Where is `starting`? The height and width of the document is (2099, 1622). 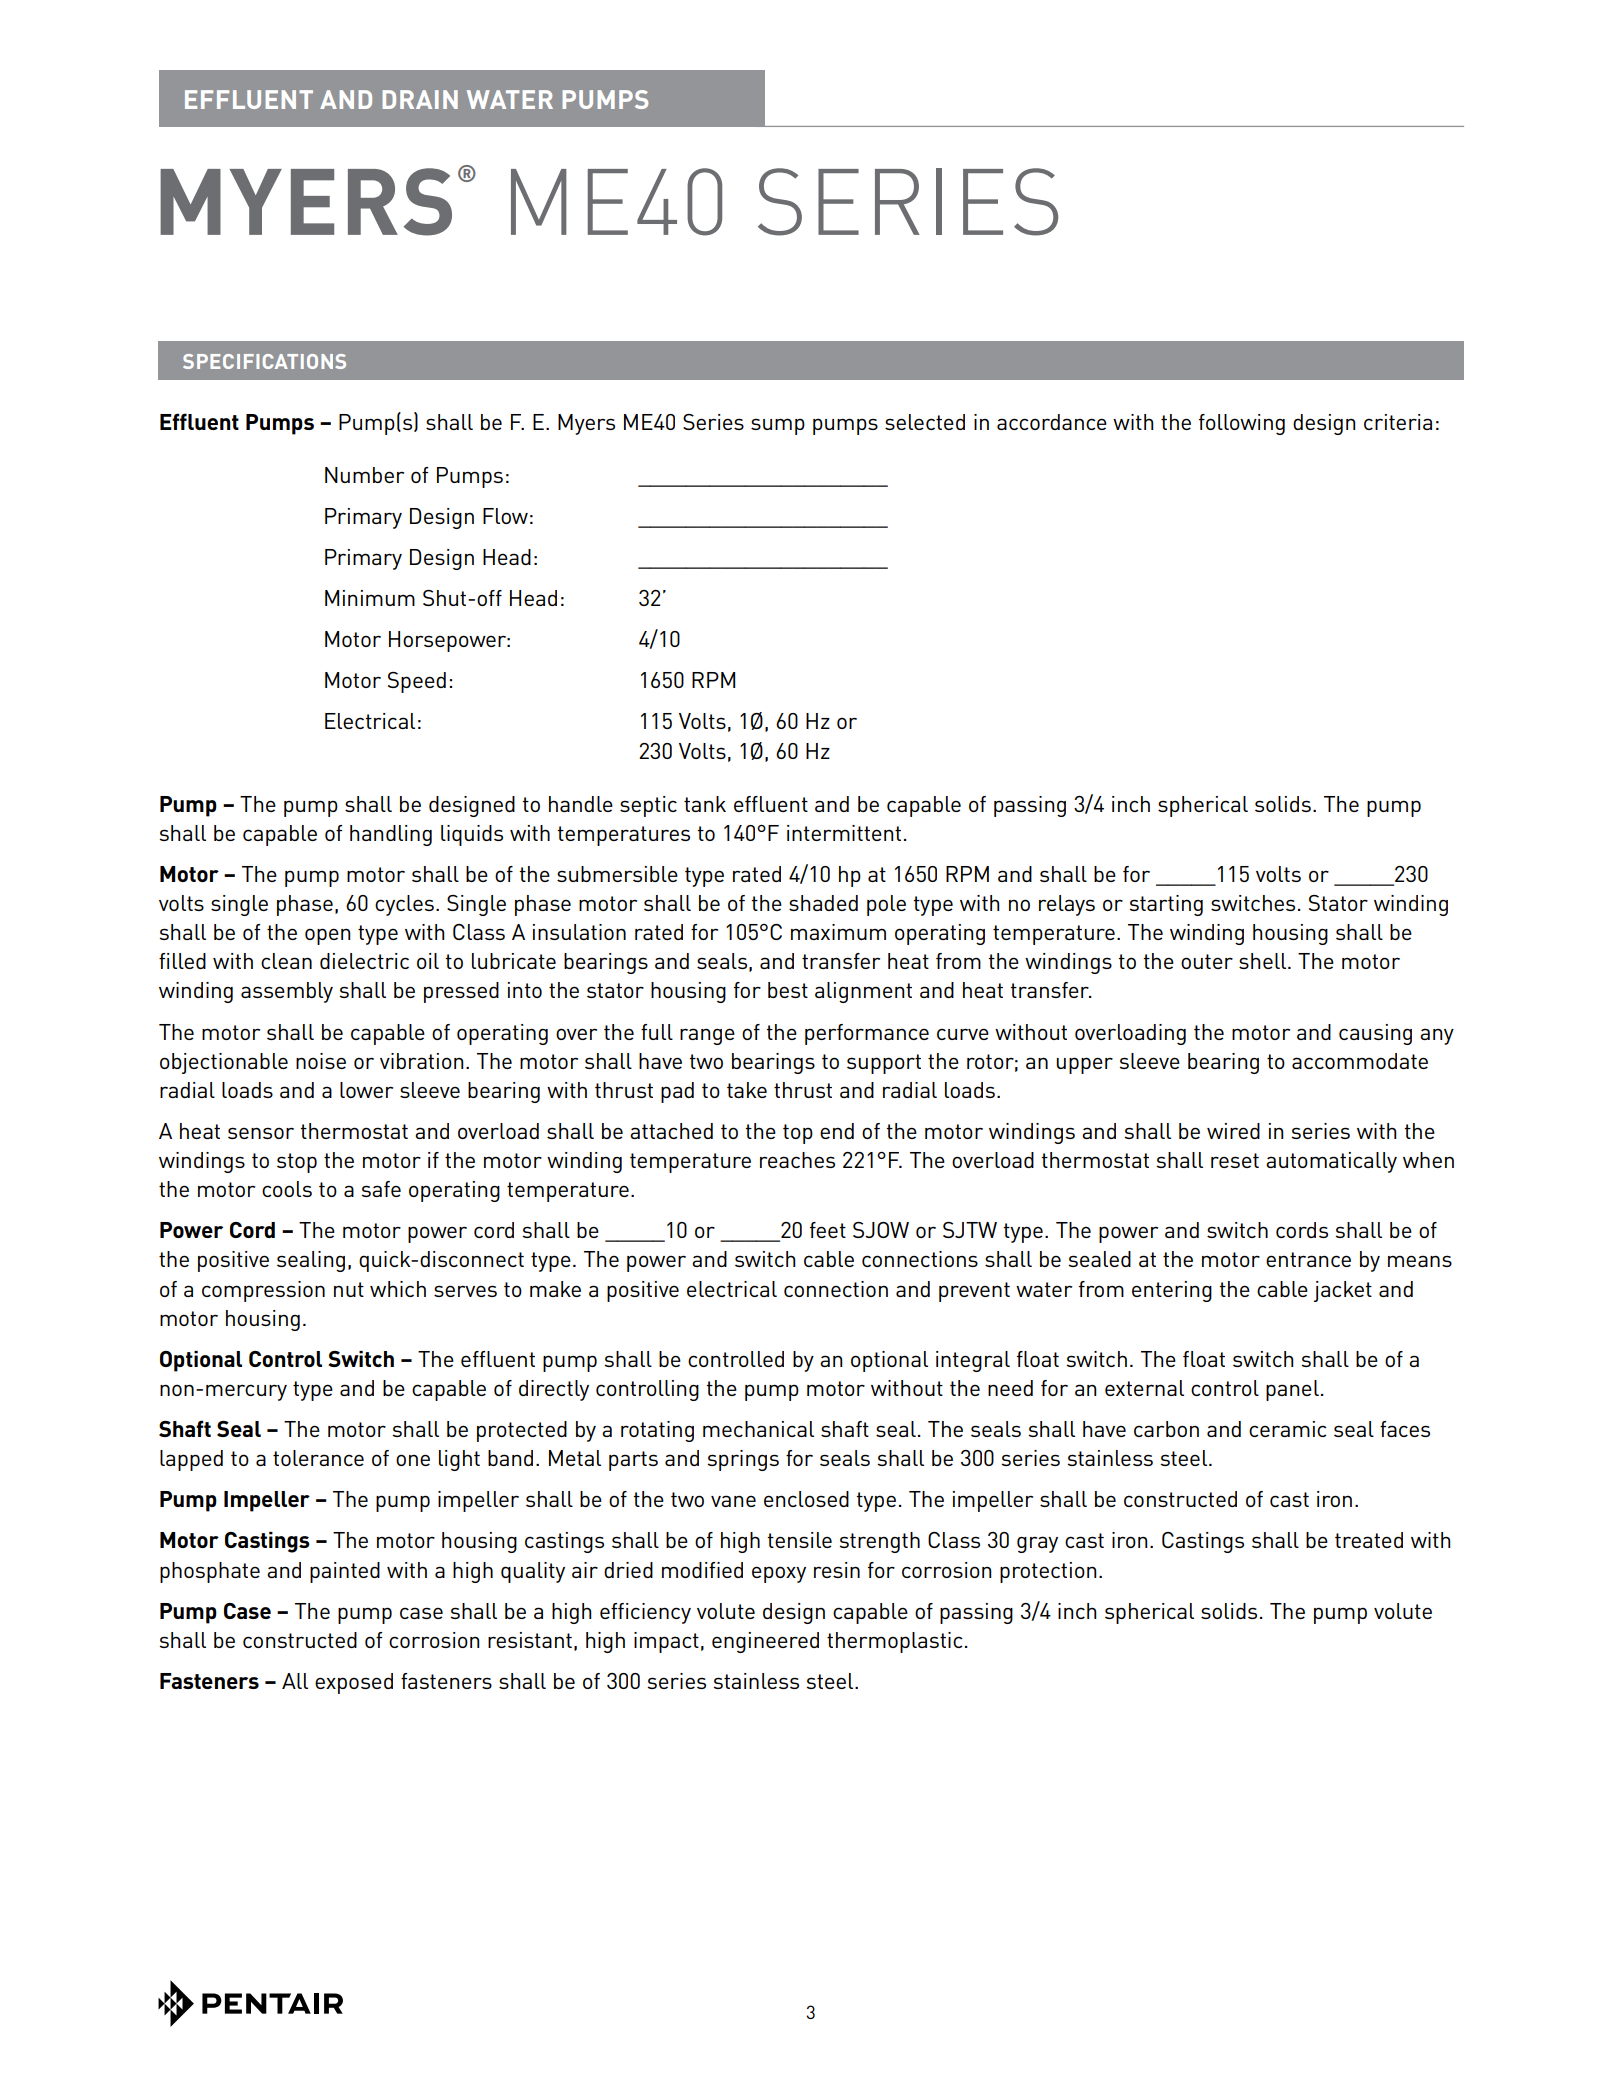
starting is located at coordinates (1166, 905).
